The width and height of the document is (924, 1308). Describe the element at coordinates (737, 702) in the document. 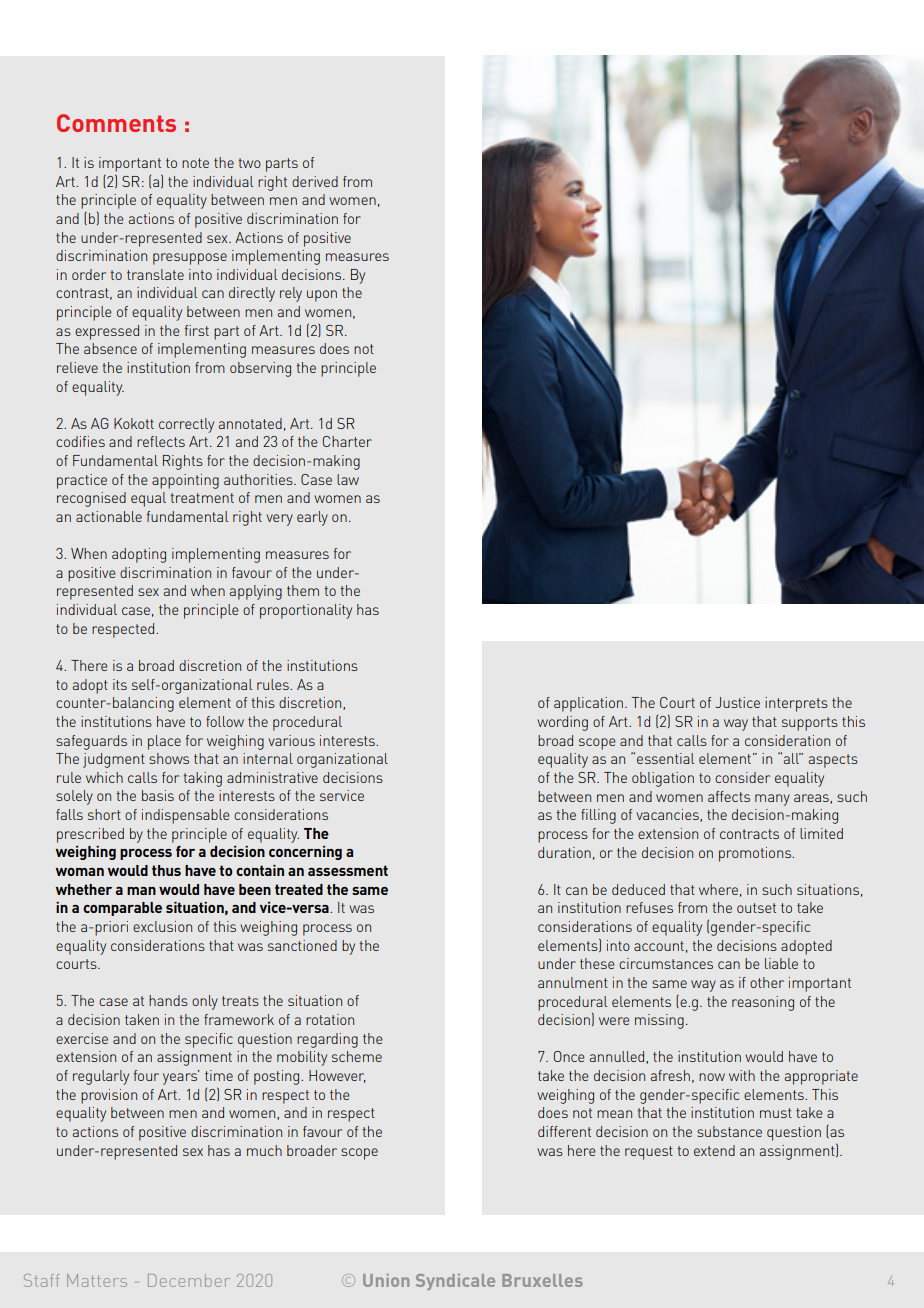

I see `Justice` at that location.
